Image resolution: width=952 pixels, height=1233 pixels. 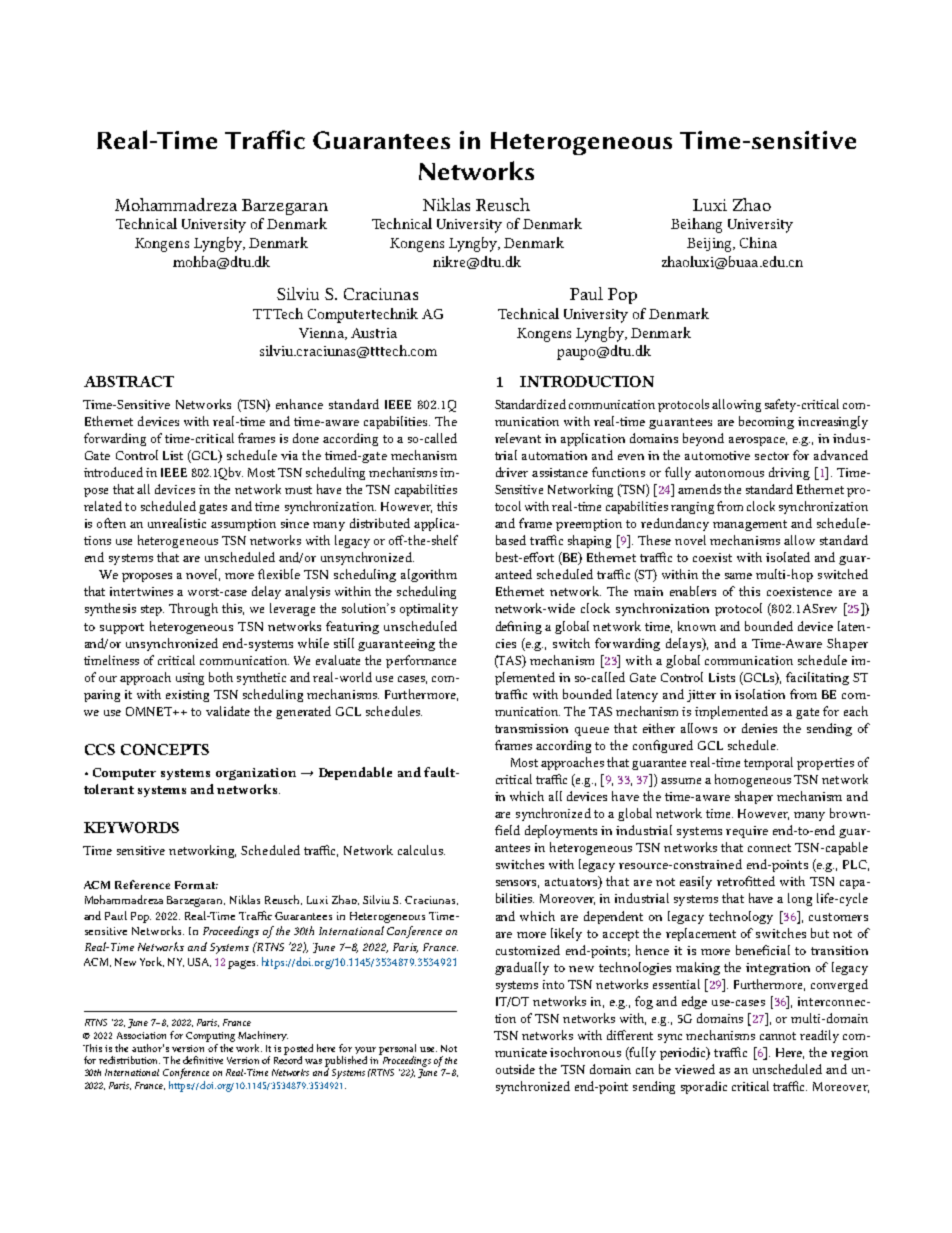 What do you see at coordinates (817, 678) in the screenshot?
I see `facilitating` at bounding box center [817, 678].
